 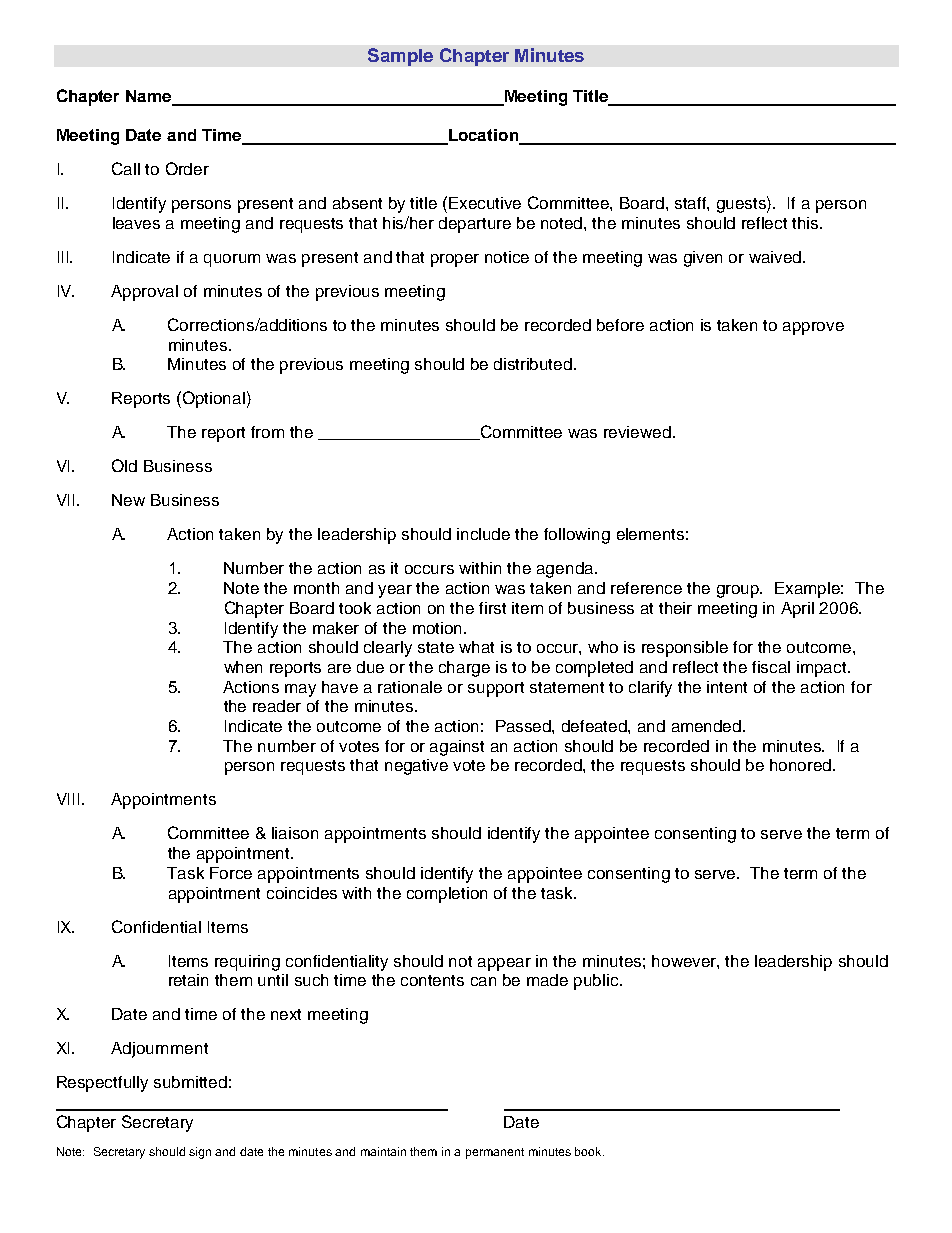 What do you see at coordinates (214, 399) in the document?
I see `Optional` at bounding box center [214, 399].
